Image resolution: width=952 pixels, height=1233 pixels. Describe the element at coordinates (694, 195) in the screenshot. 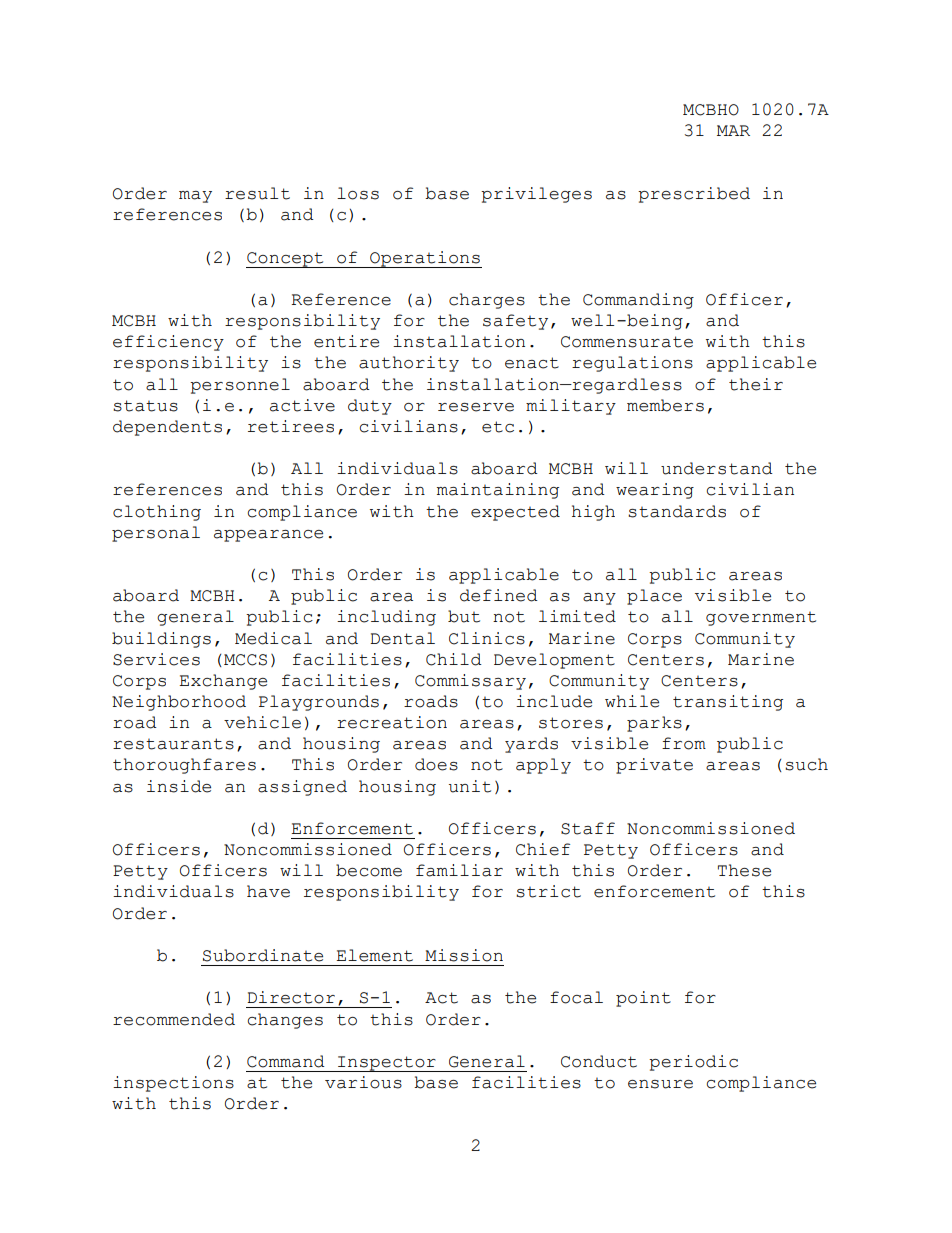

I see `prescribed` at that location.
